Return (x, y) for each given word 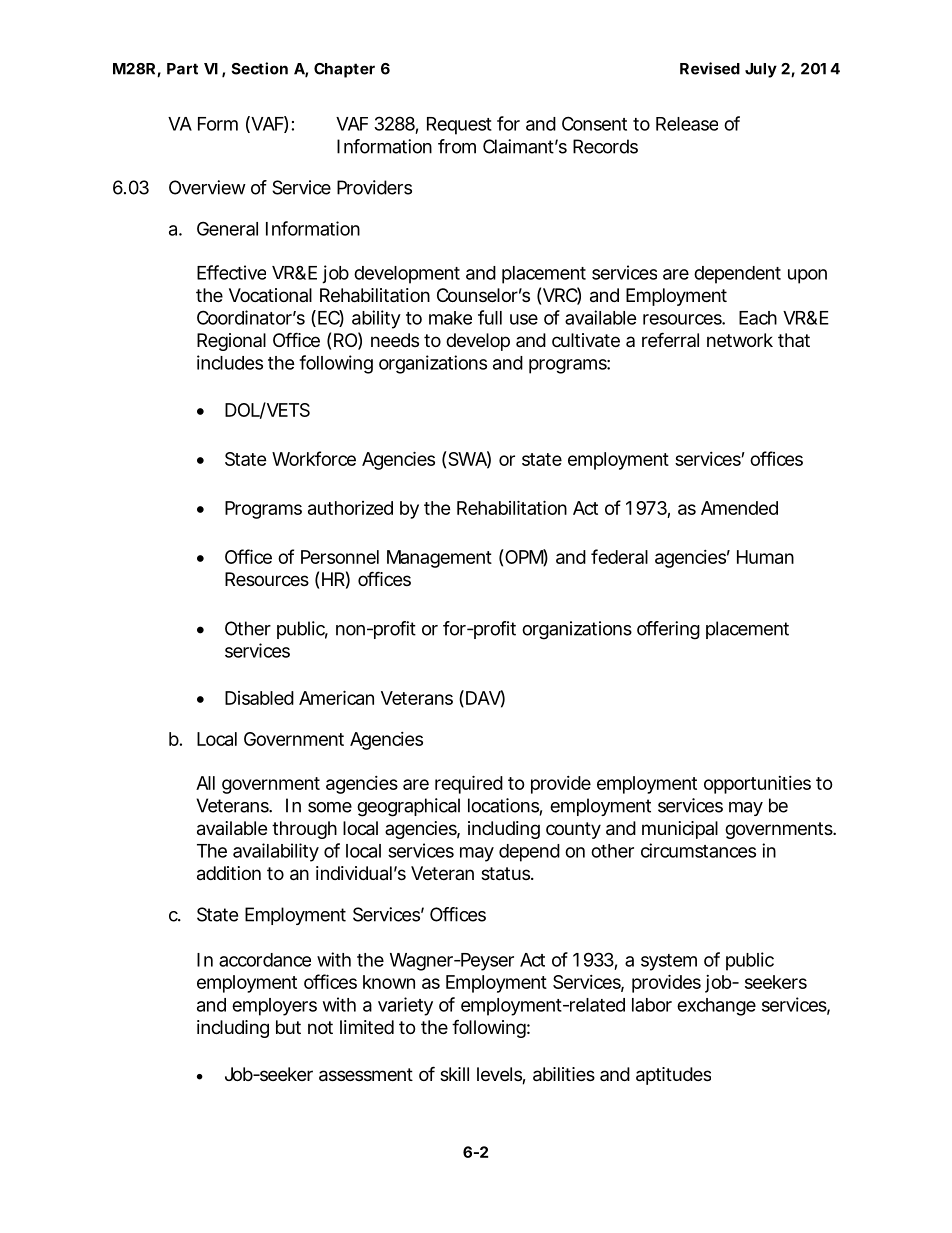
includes (230, 362)
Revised (710, 68)
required (469, 784)
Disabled (259, 698)
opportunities (757, 785)
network (740, 340)
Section (259, 68)
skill (454, 1074)
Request (459, 126)
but (288, 1027)
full (490, 317)
